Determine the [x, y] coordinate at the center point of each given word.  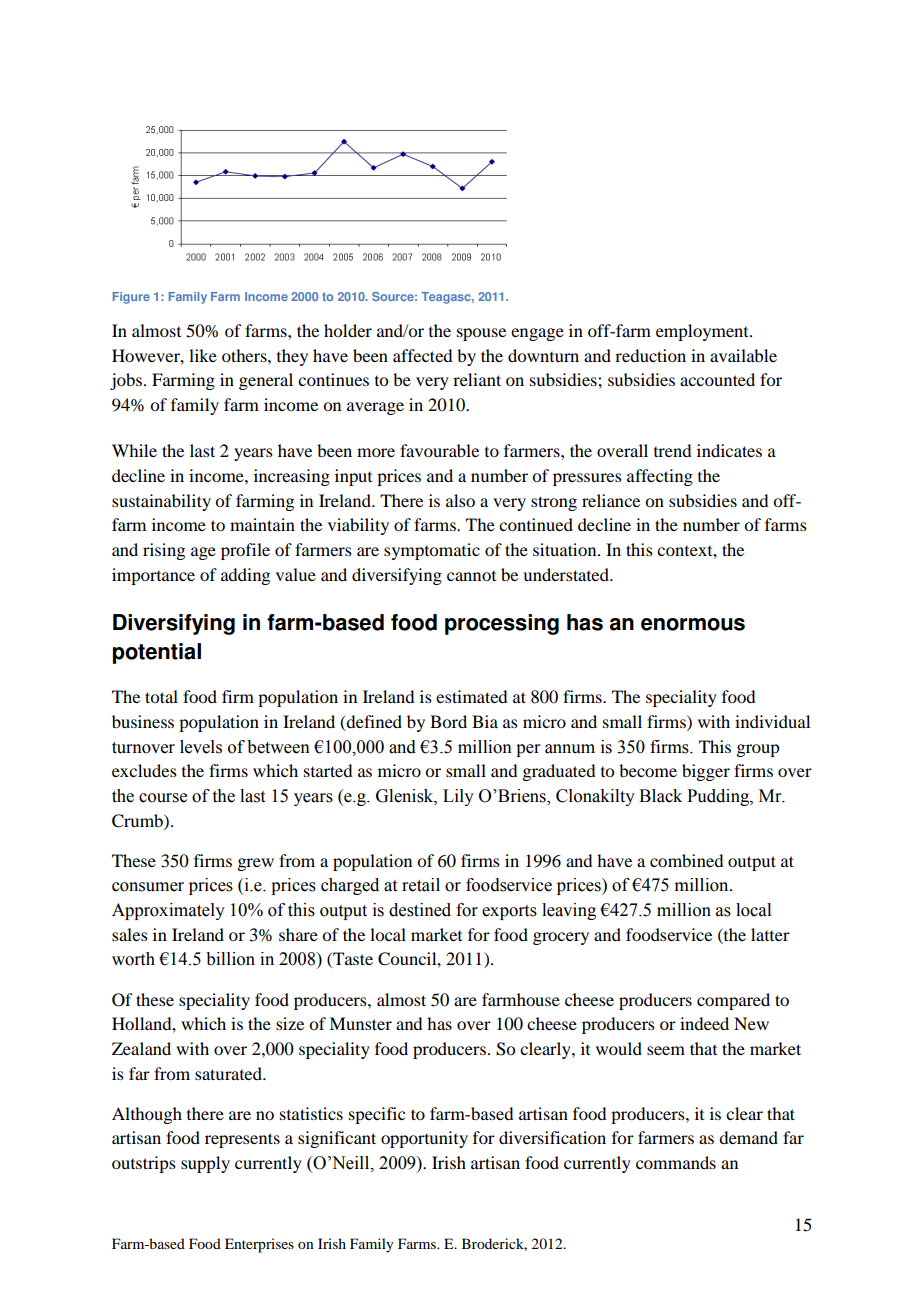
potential [157, 653]
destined [420, 910]
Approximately [168, 911]
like [203, 355]
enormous [693, 624]
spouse [481, 334]
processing [502, 624]
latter [770, 934]
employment [703, 332]
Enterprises [259, 1245]
